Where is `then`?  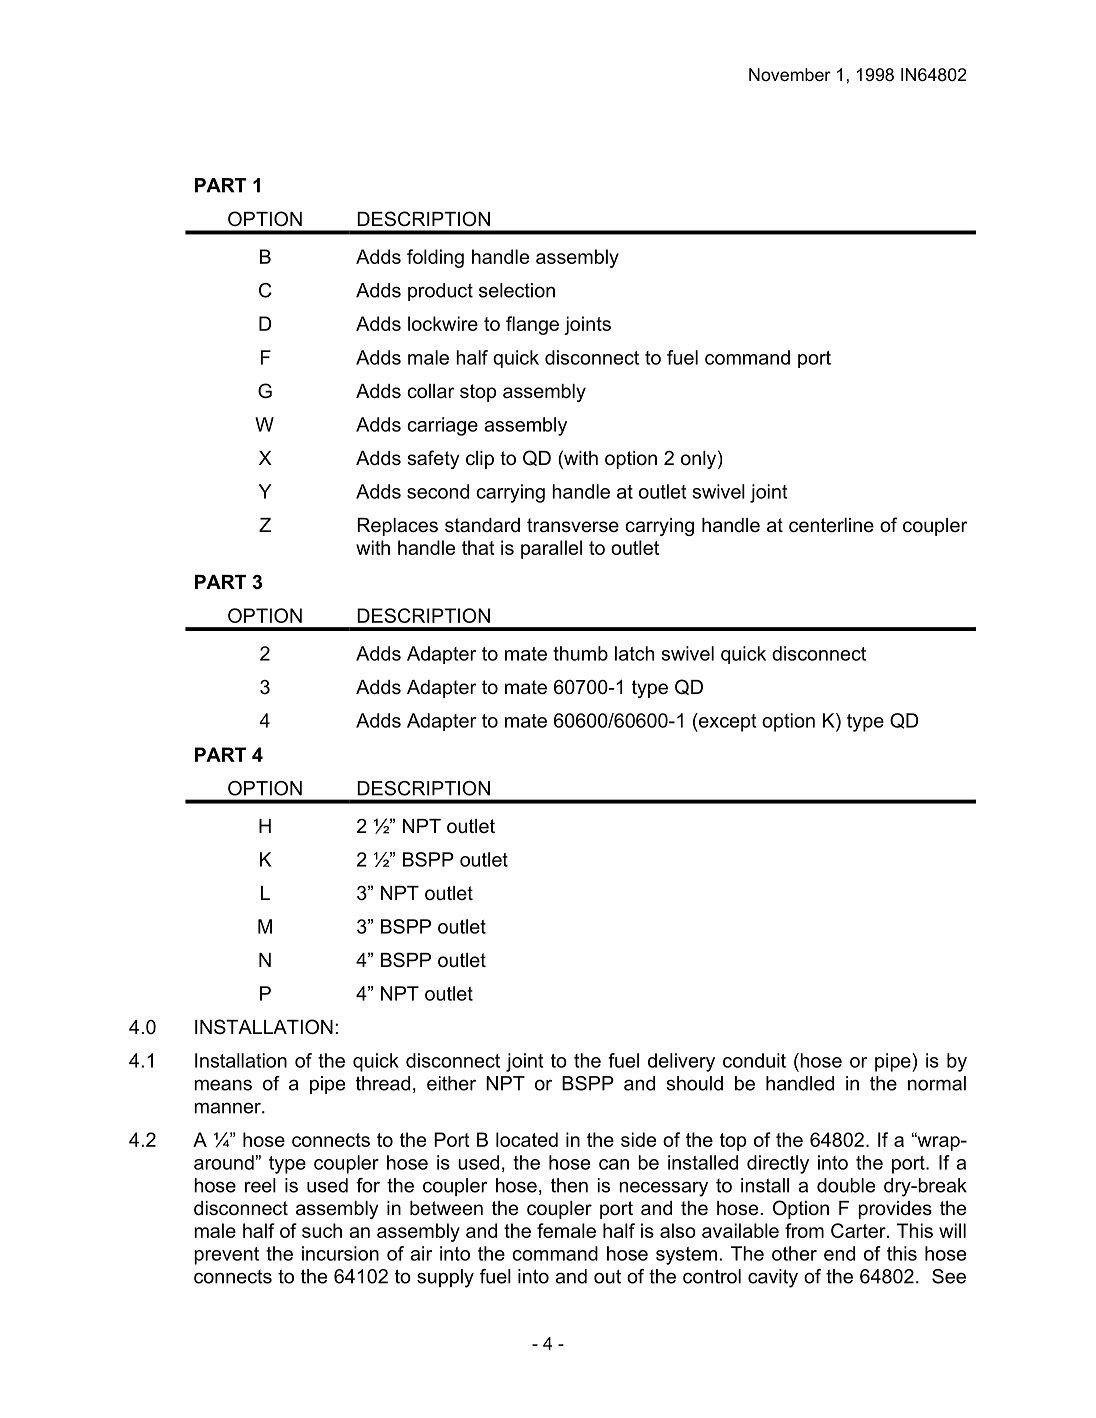
then is located at coordinates (569, 1185).
